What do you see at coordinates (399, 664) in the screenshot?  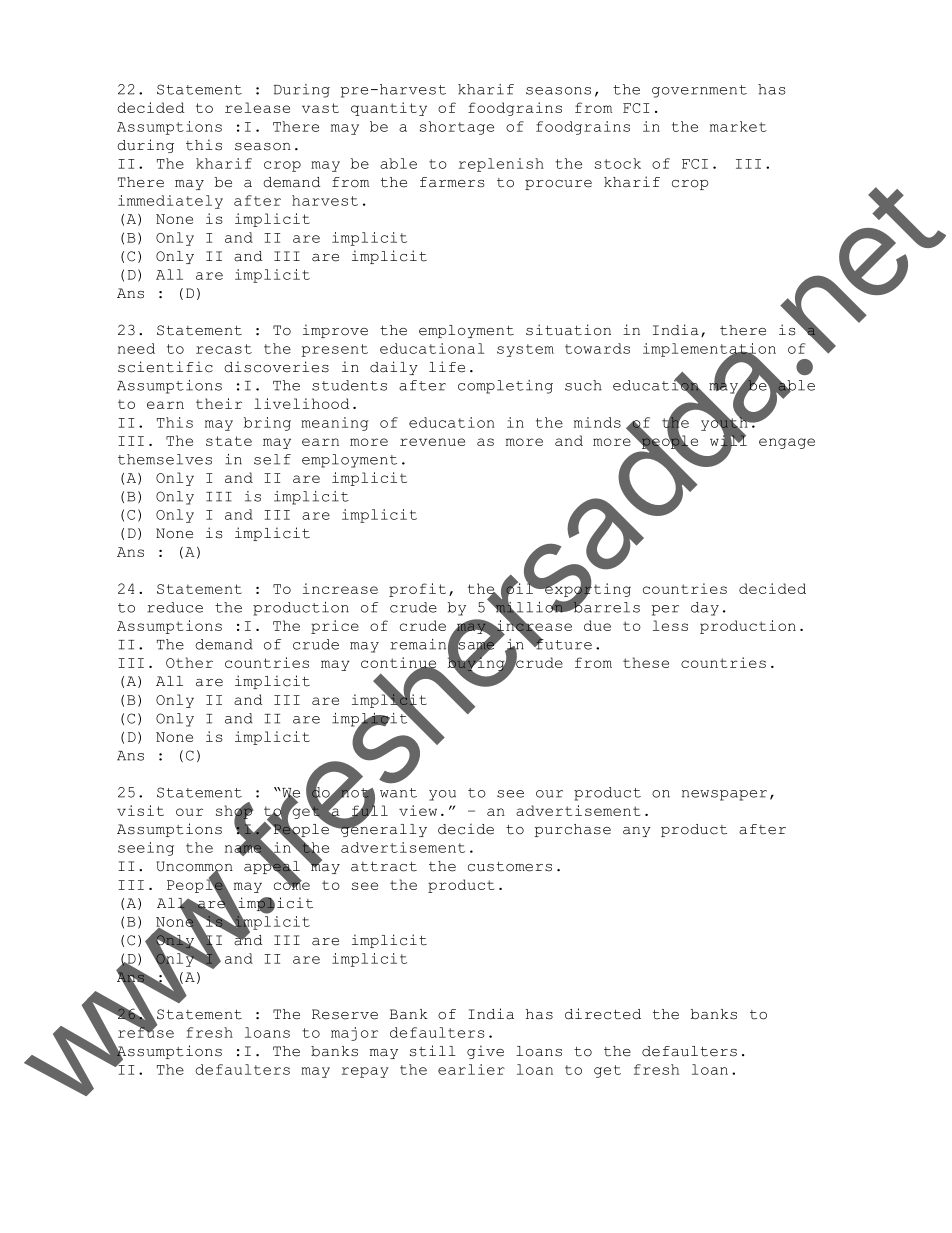 I see `continue` at bounding box center [399, 664].
